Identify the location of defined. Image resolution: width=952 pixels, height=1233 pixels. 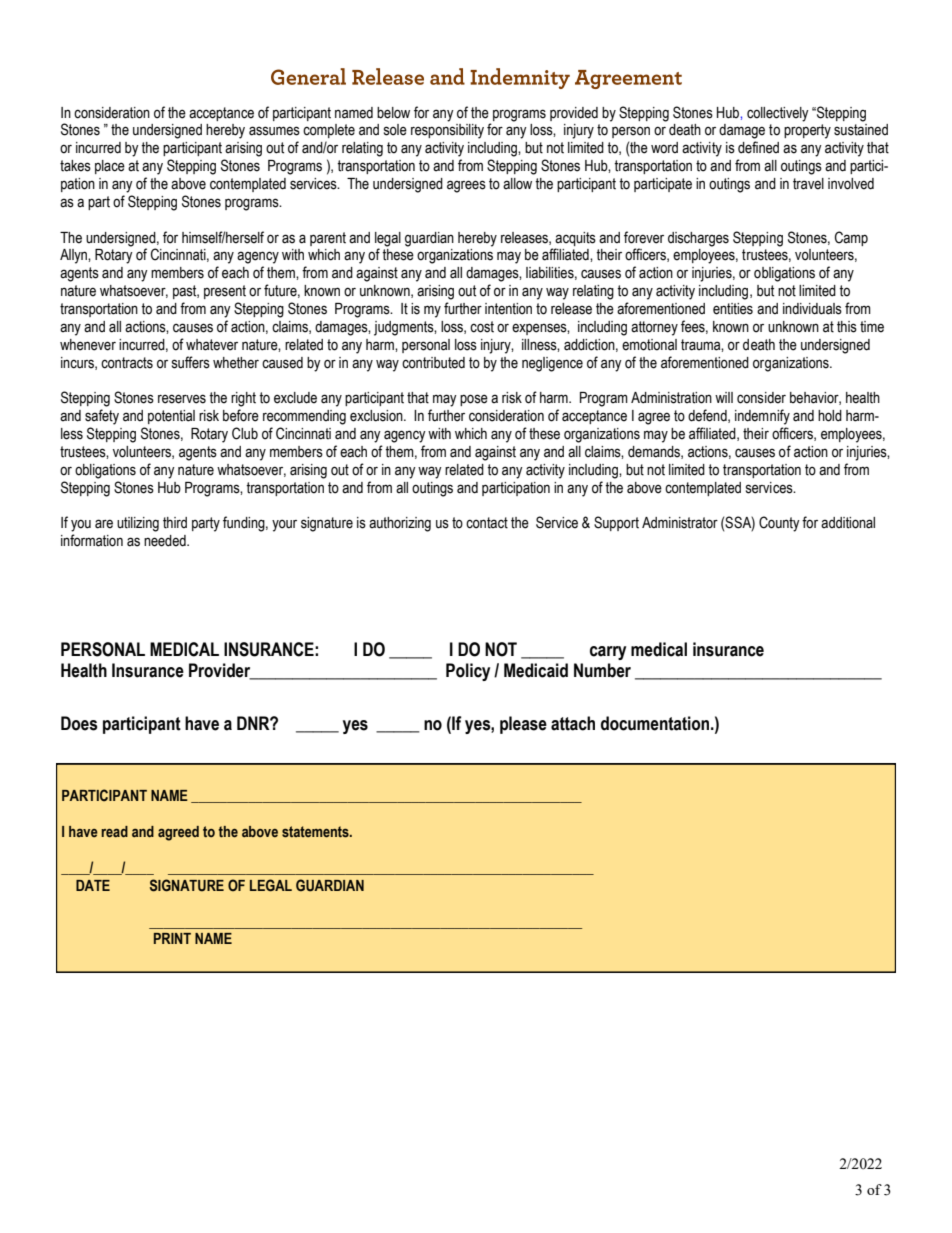
(758, 147).
